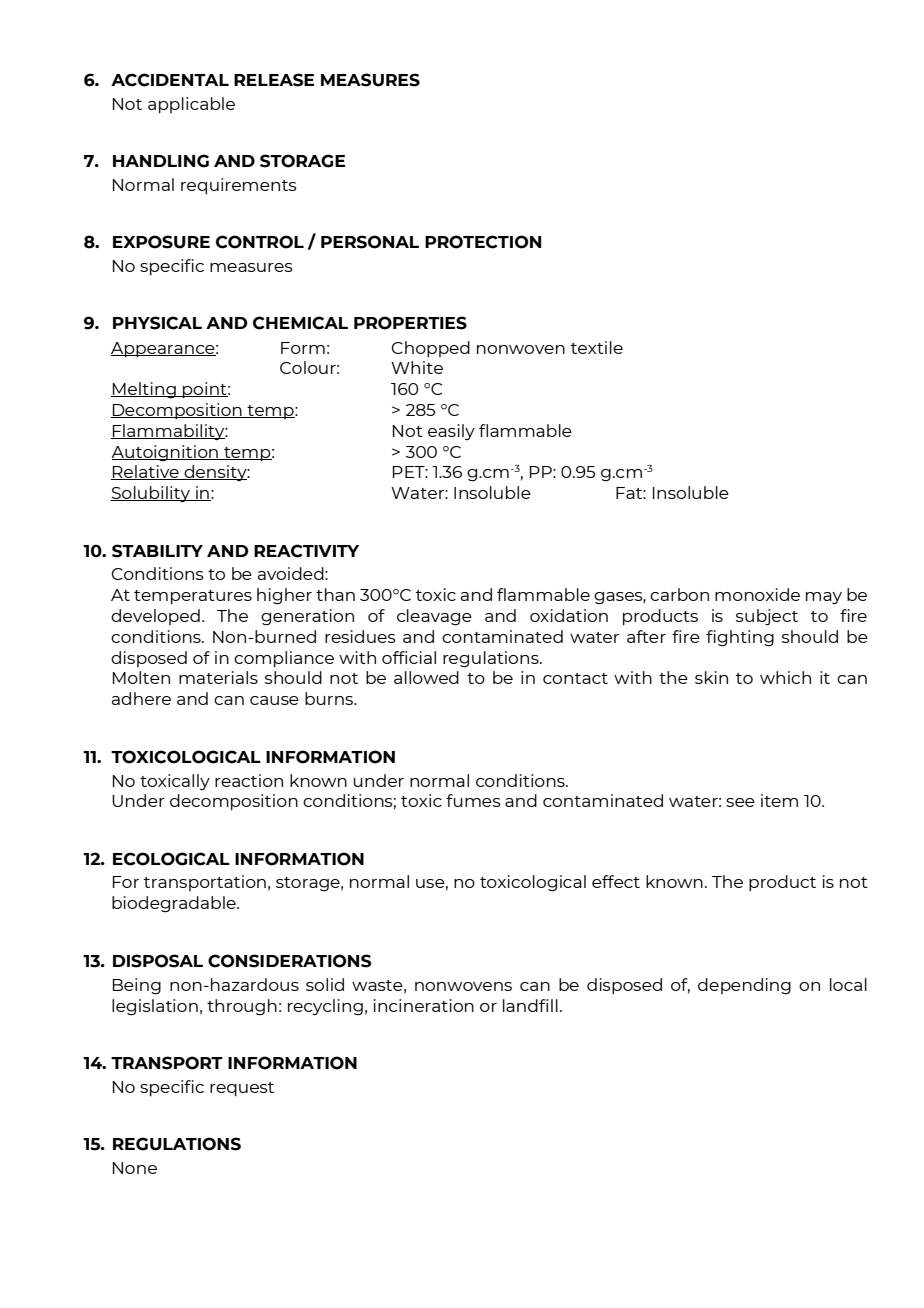  I want to click on easily, so click(451, 432).
